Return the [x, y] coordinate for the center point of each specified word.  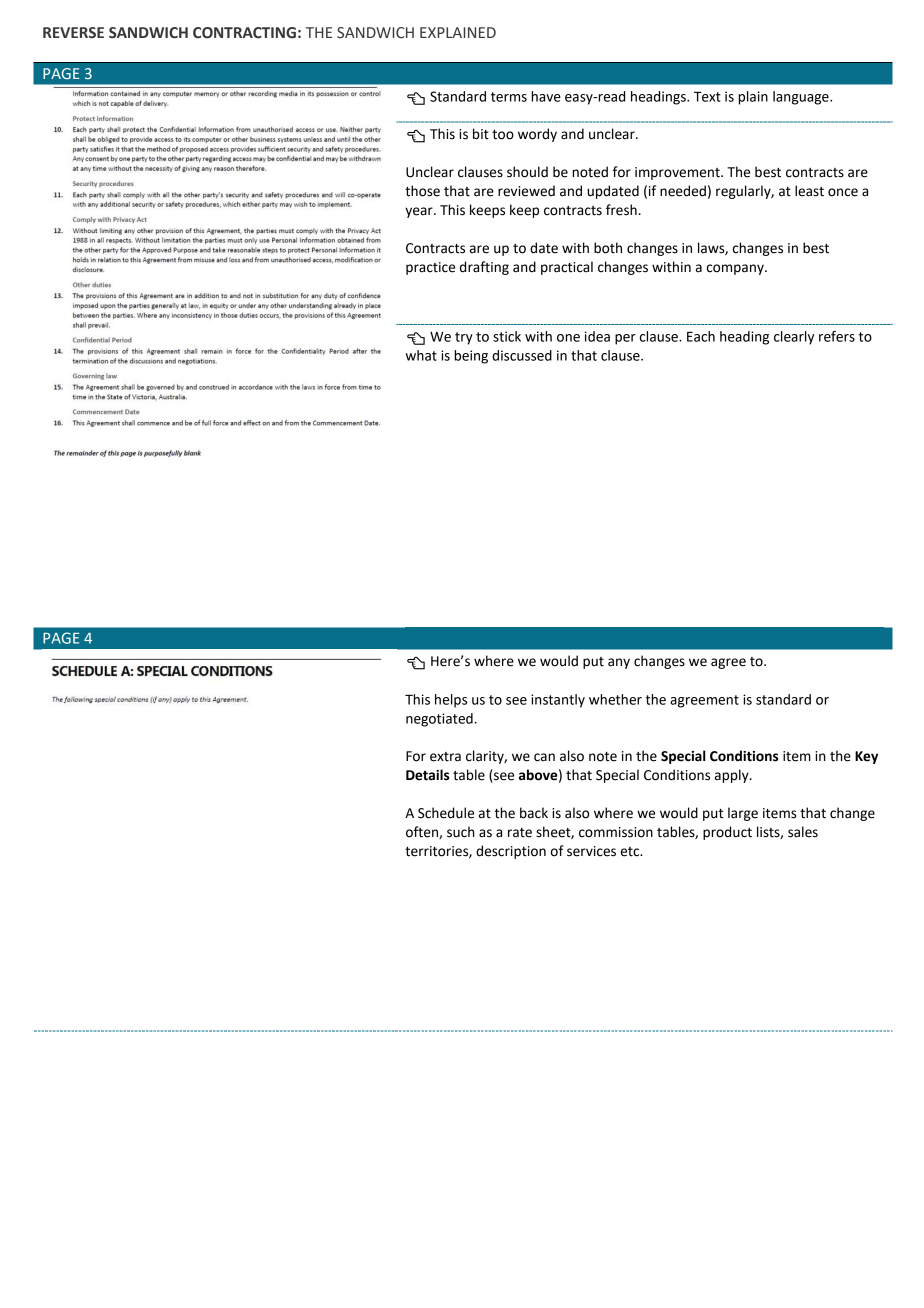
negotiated [439, 720]
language [802, 98]
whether [615, 699]
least [809, 191]
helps [451, 701]
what [421, 355]
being [471, 357]
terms [509, 97]
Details [427, 775]
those [422, 191]
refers [837, 336]
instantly [558, 701]
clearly [794, 338]
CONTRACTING [244, 33]
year [420, 212]
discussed [522, 355]
